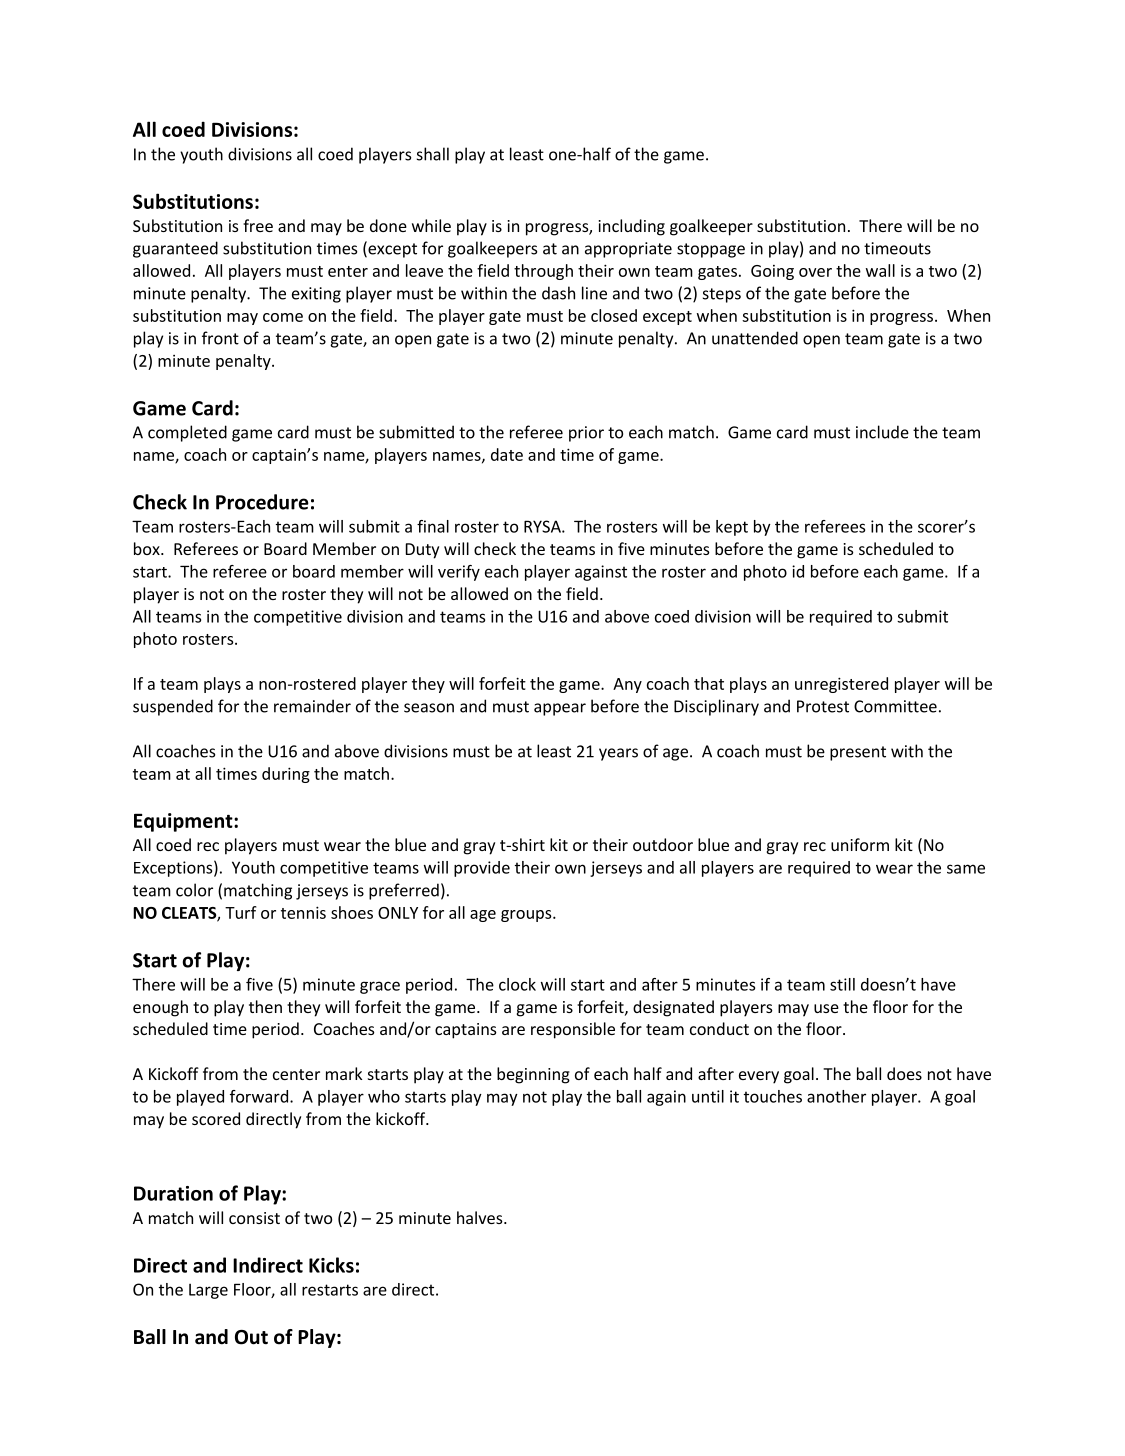 This page has width=1125, height=1456. Describe the element at coordinates (560, 709) in the page. I see `appear` at that location.
